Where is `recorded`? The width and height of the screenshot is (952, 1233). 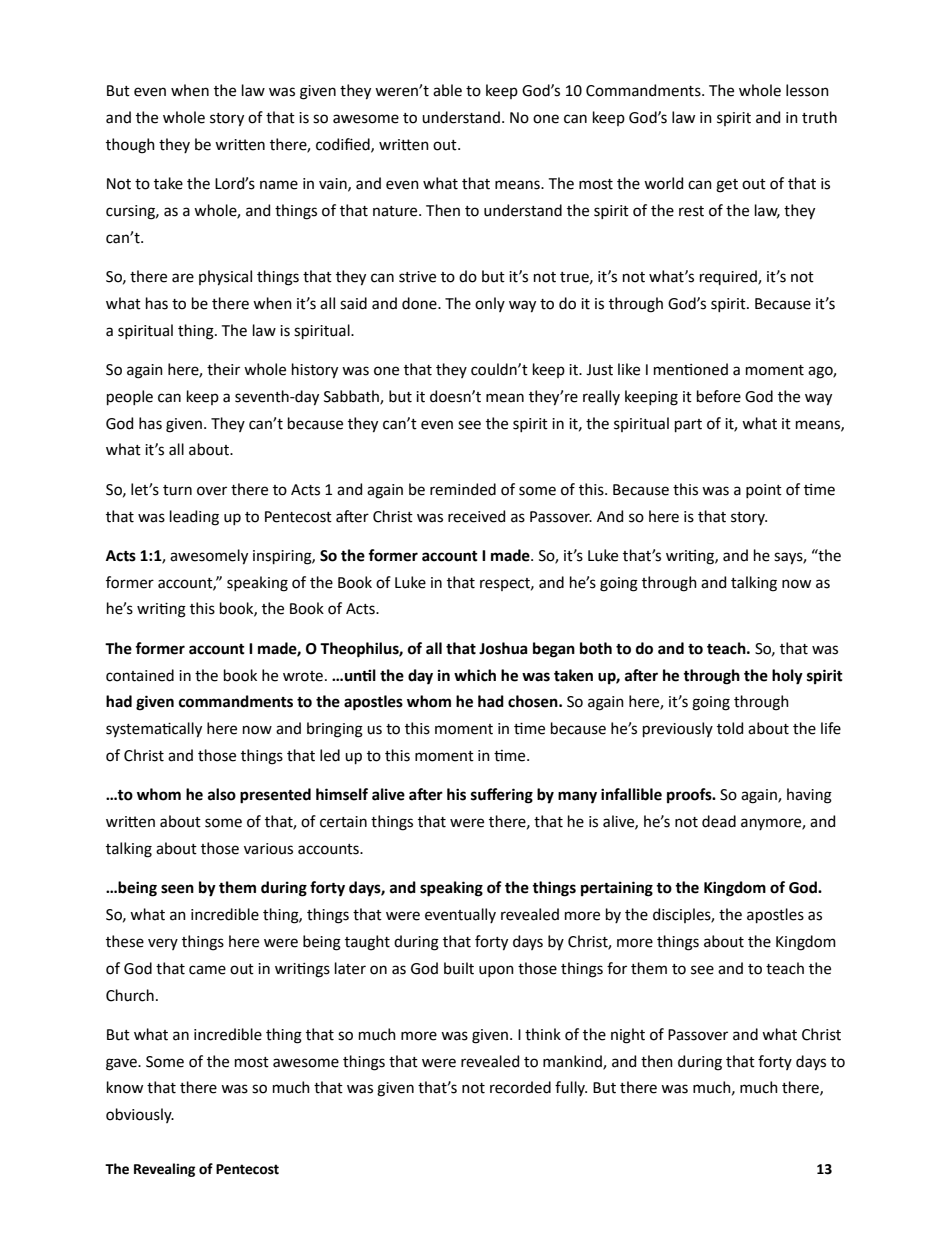 recorded is located at coordinates (520, 1087).
